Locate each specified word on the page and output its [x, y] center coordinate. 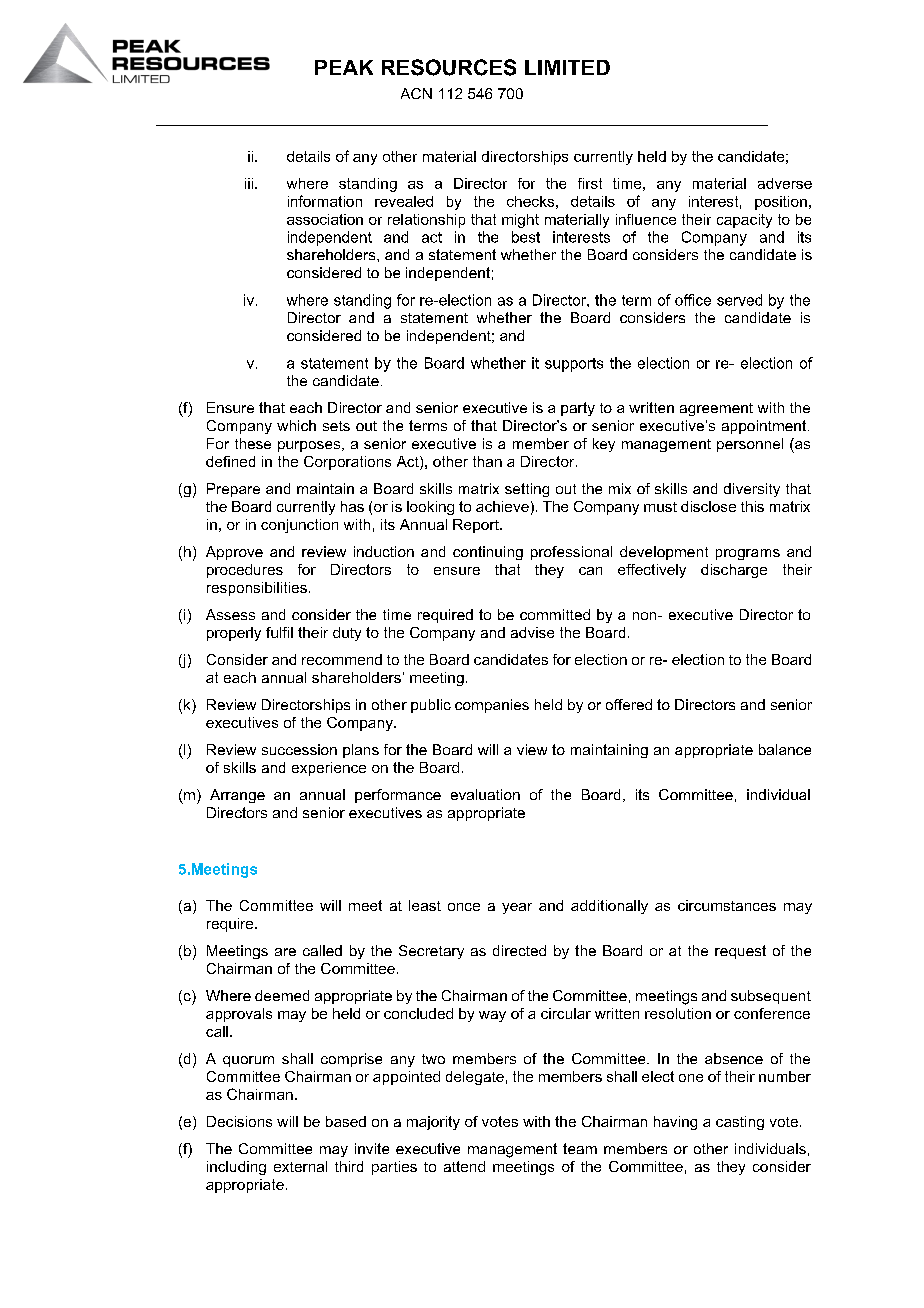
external [300, 1166]
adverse [785, 183]
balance [785, 749]
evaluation [485, 794]
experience [329, 769]
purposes [310, 446]
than [487, 461]
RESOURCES [449, 67]
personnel [750, 445]
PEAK [344, 67]
